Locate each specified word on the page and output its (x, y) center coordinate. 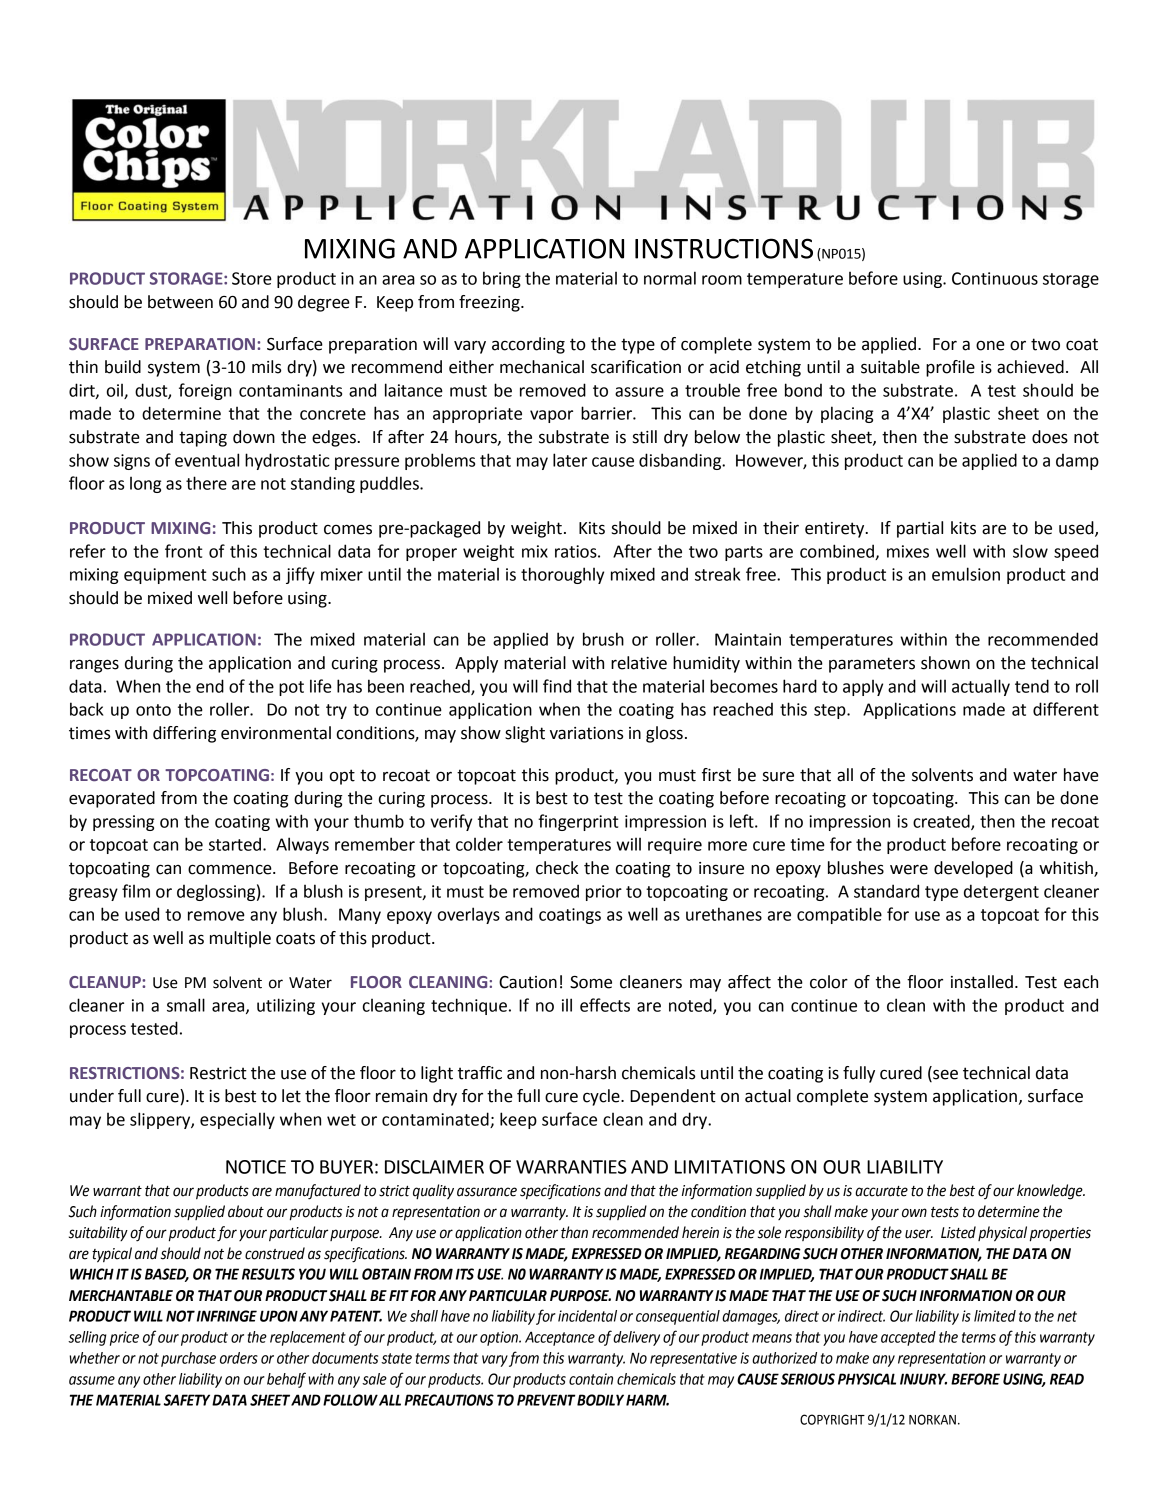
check (557, 868)
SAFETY (187, 1400)
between (180, 302)
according (528, 345)
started (236, 844)
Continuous (995, 278)
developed (973, 869)
